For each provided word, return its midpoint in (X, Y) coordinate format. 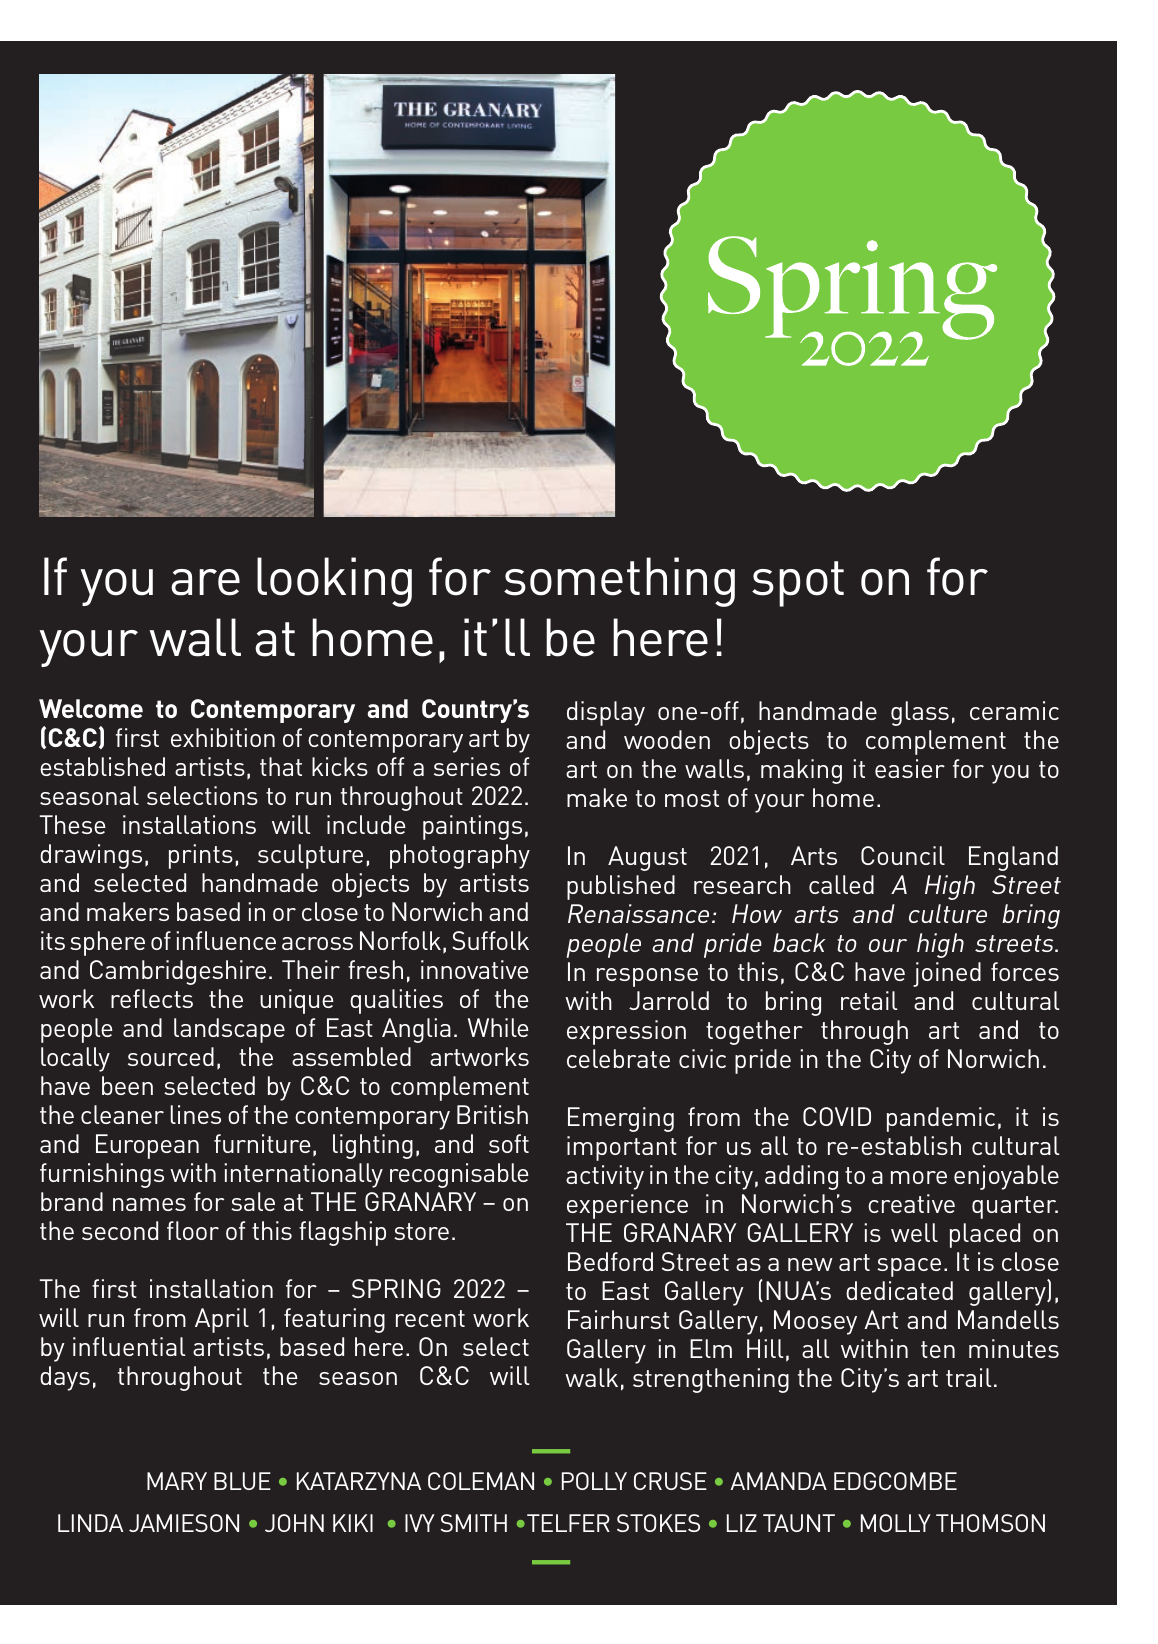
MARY (177, 1481)
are (205, 582)
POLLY (594, 1481)
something (619, 582)
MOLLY (896, 1523)
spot (798, 584)
